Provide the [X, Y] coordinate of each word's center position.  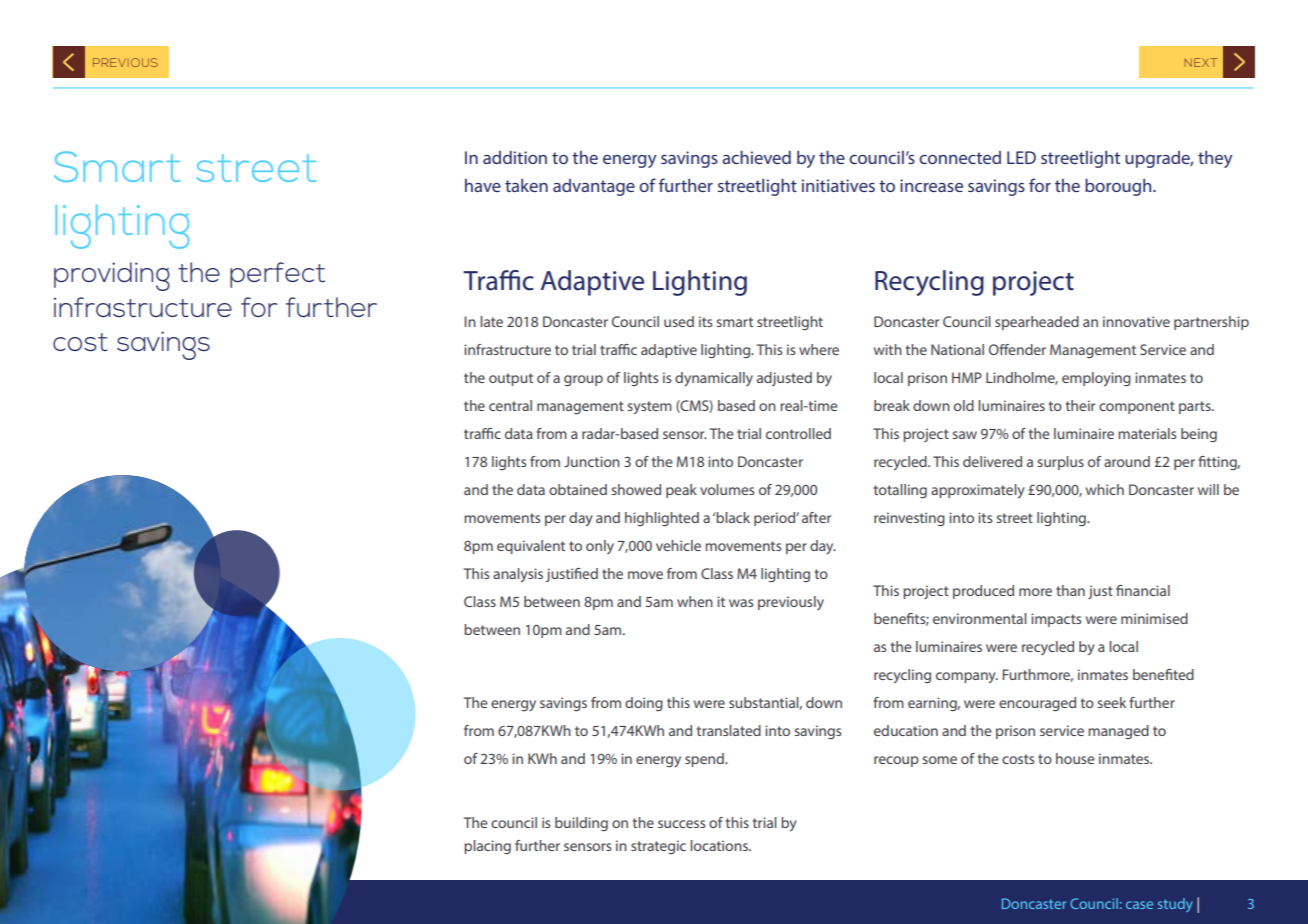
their [1080, 405]
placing [487, 847]
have [483, 185]
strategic [658, 847]
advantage [594, 187]
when [695, 601]
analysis [518, 575]
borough [1119, 187]
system [649, 407]
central [510, 405]
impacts [1056, 620]
